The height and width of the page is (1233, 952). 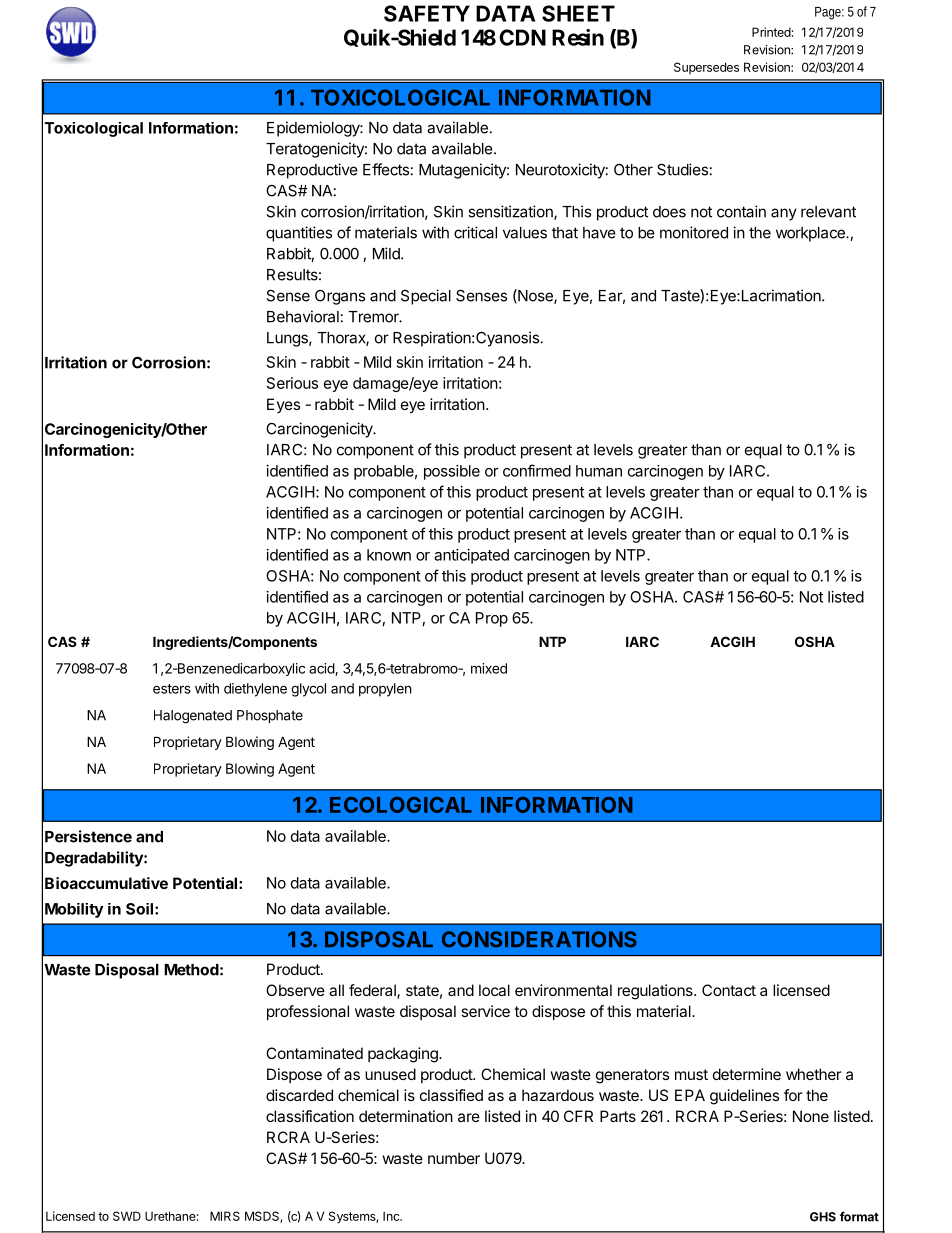 What do you see at coordinates (694, 232) in the page?
I see `monitored` at bounding box center [694, 232].
